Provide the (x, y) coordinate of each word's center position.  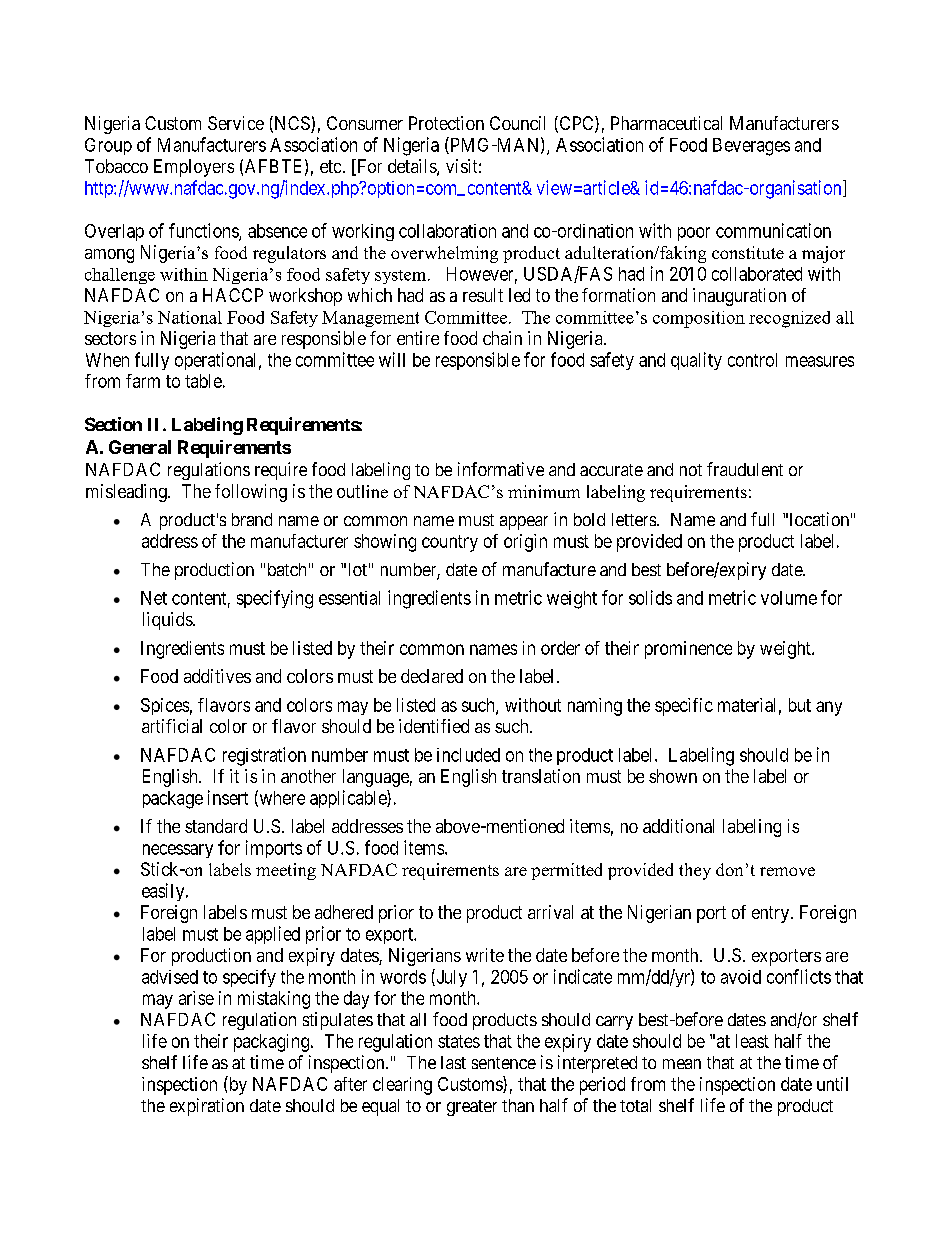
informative (501, 469)
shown (673, 776)
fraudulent (745, 469)
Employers (194, 168)
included (468, 755)
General (140, 447)
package (173, 800)
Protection (446, 123)
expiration (207, 1107)
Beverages (751, 147)
